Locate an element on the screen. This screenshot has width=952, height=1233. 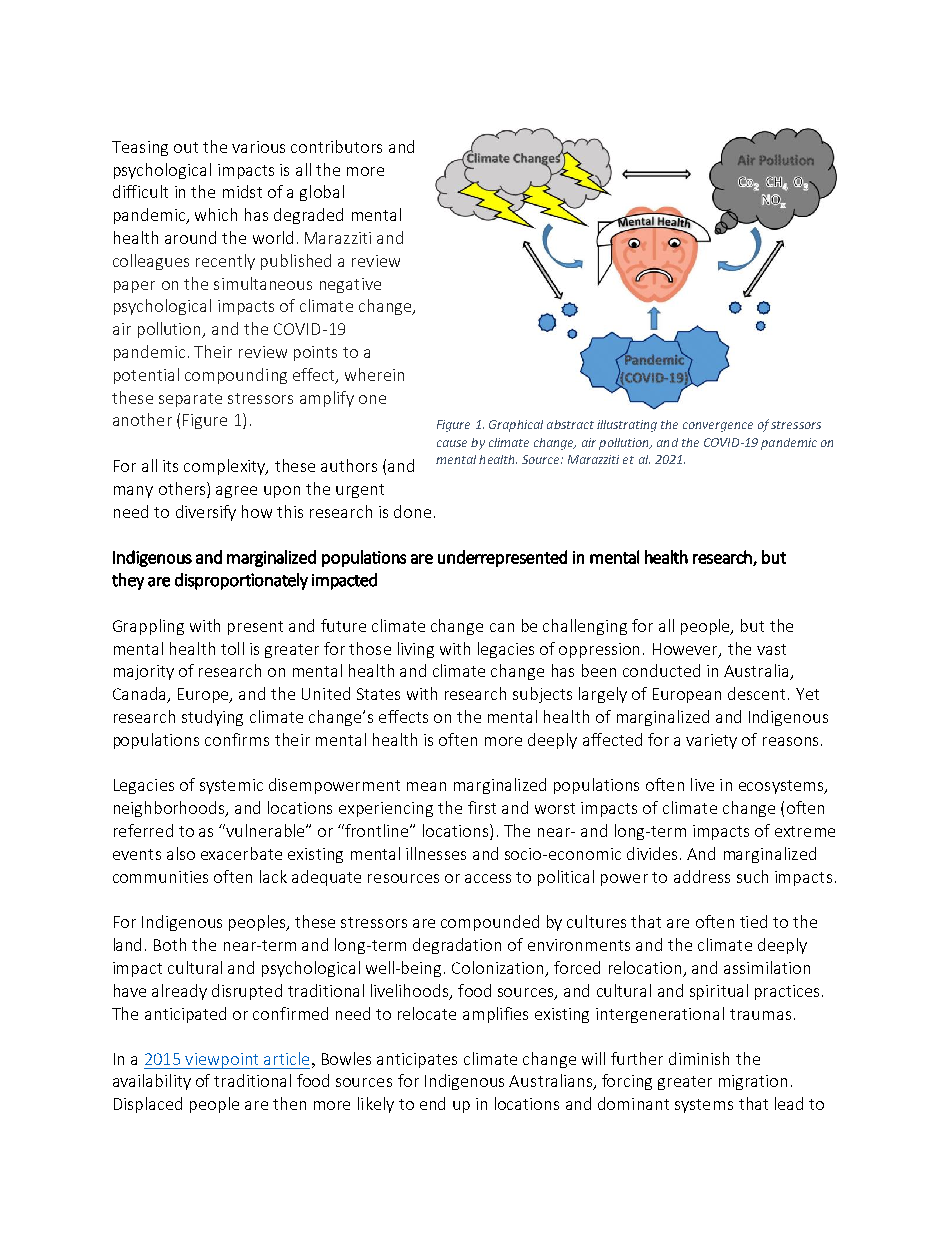
toll is located at coordinates (232, 648).
